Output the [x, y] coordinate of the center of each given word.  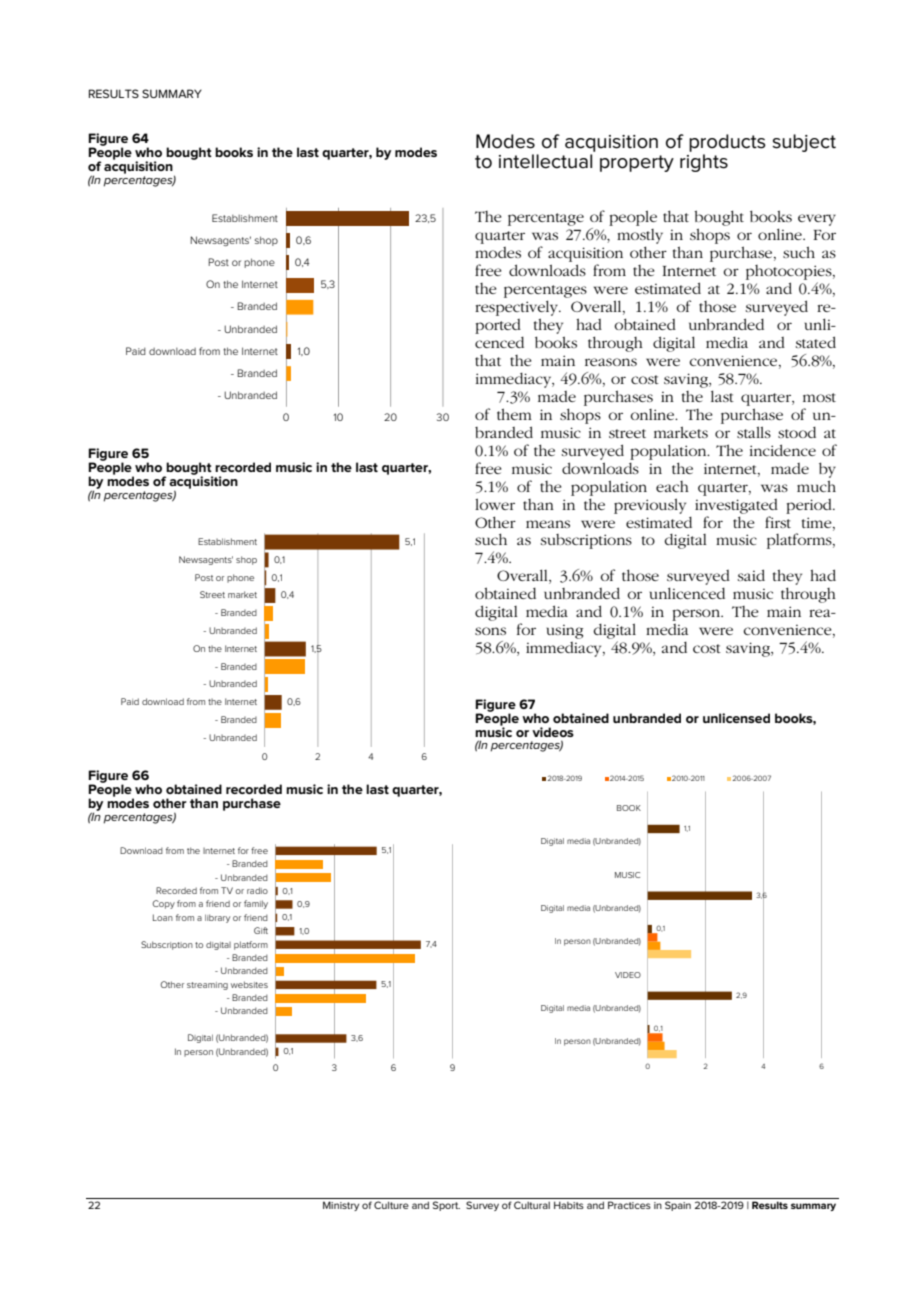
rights [704, 163]
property [637, 163]
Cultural [532, 1205]
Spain [678, 1206]
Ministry [341, 1206]
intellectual [545, 161]
